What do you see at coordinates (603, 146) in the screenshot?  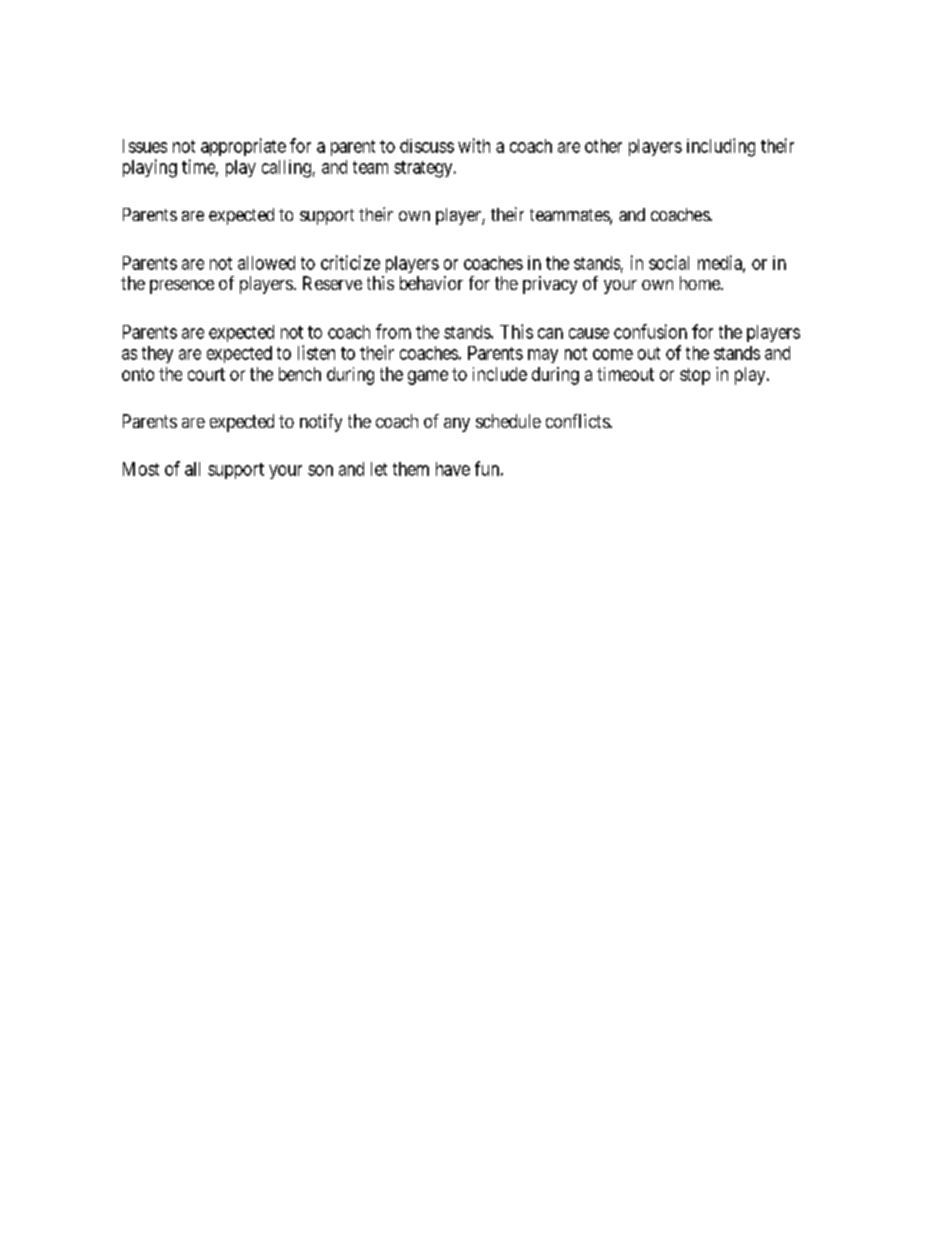 I see `other` at bounding box center [603, 146].
